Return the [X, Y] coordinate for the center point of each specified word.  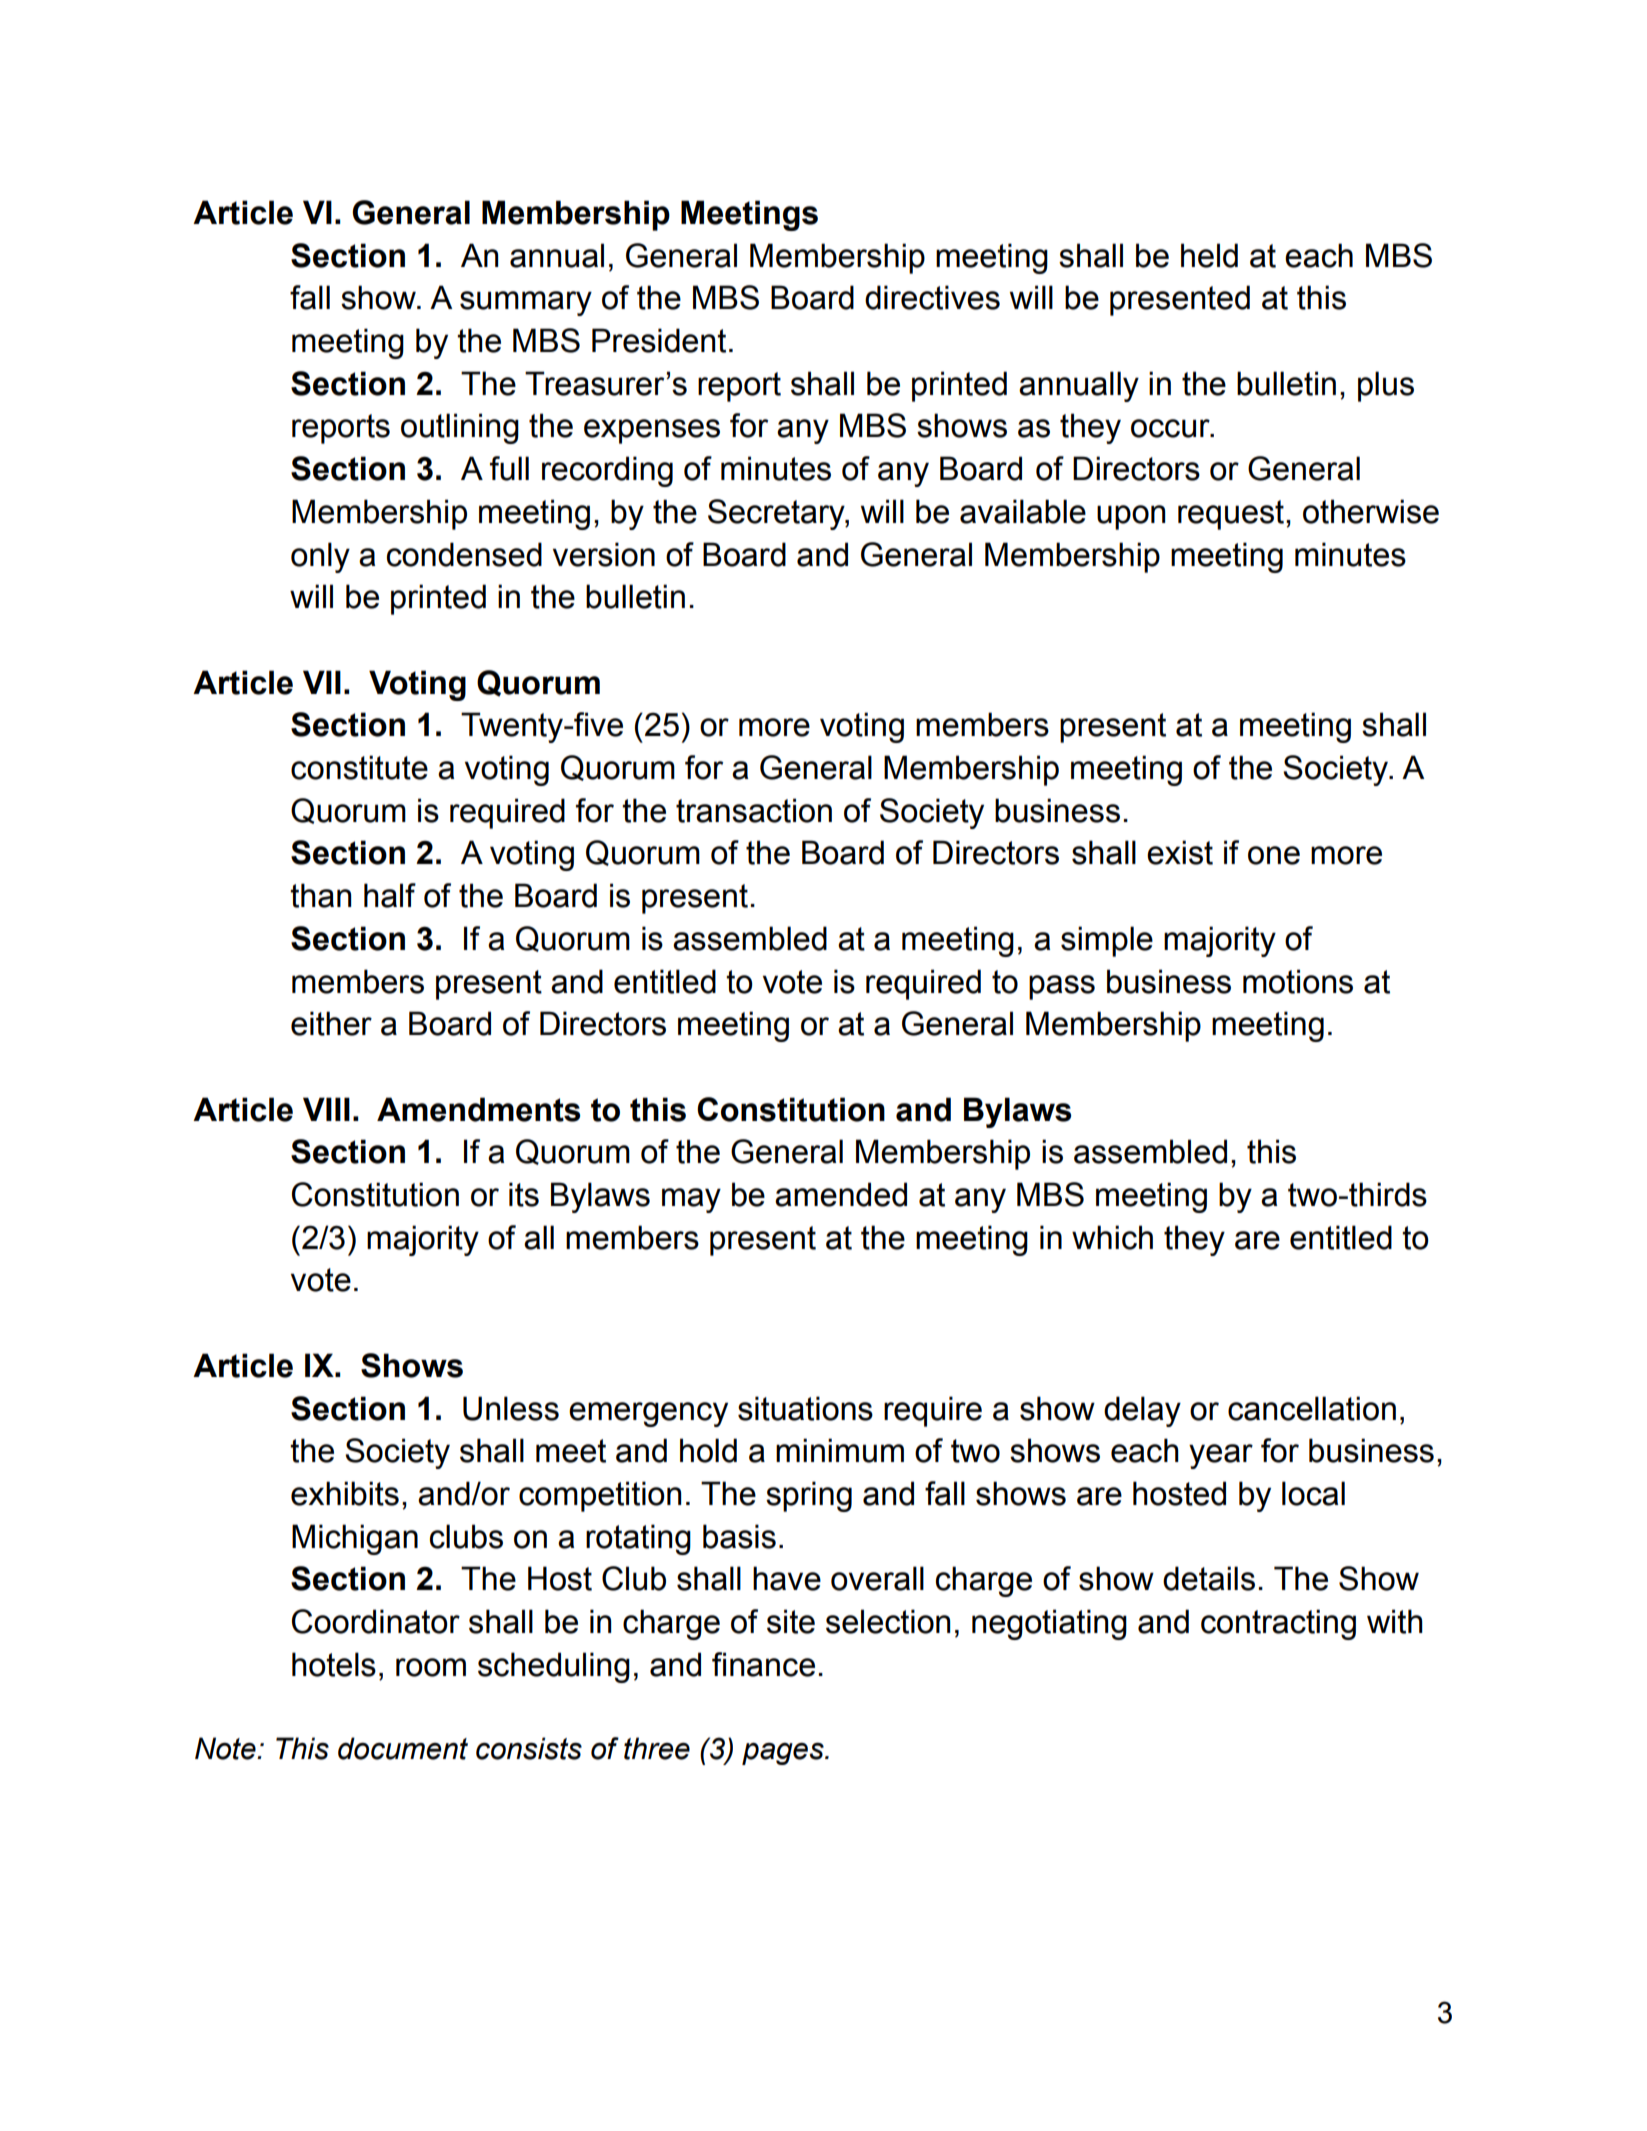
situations [805, 1408]
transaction [754, 810]
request [1231, 515]
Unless [511, 1408]
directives [932, 297]
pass [1062, 987]
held [1209, 255]
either [331, 1023]
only [320, 557]
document [403, 1748]
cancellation [1312, 1408]
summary [526, 303]
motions [1298, 981]
